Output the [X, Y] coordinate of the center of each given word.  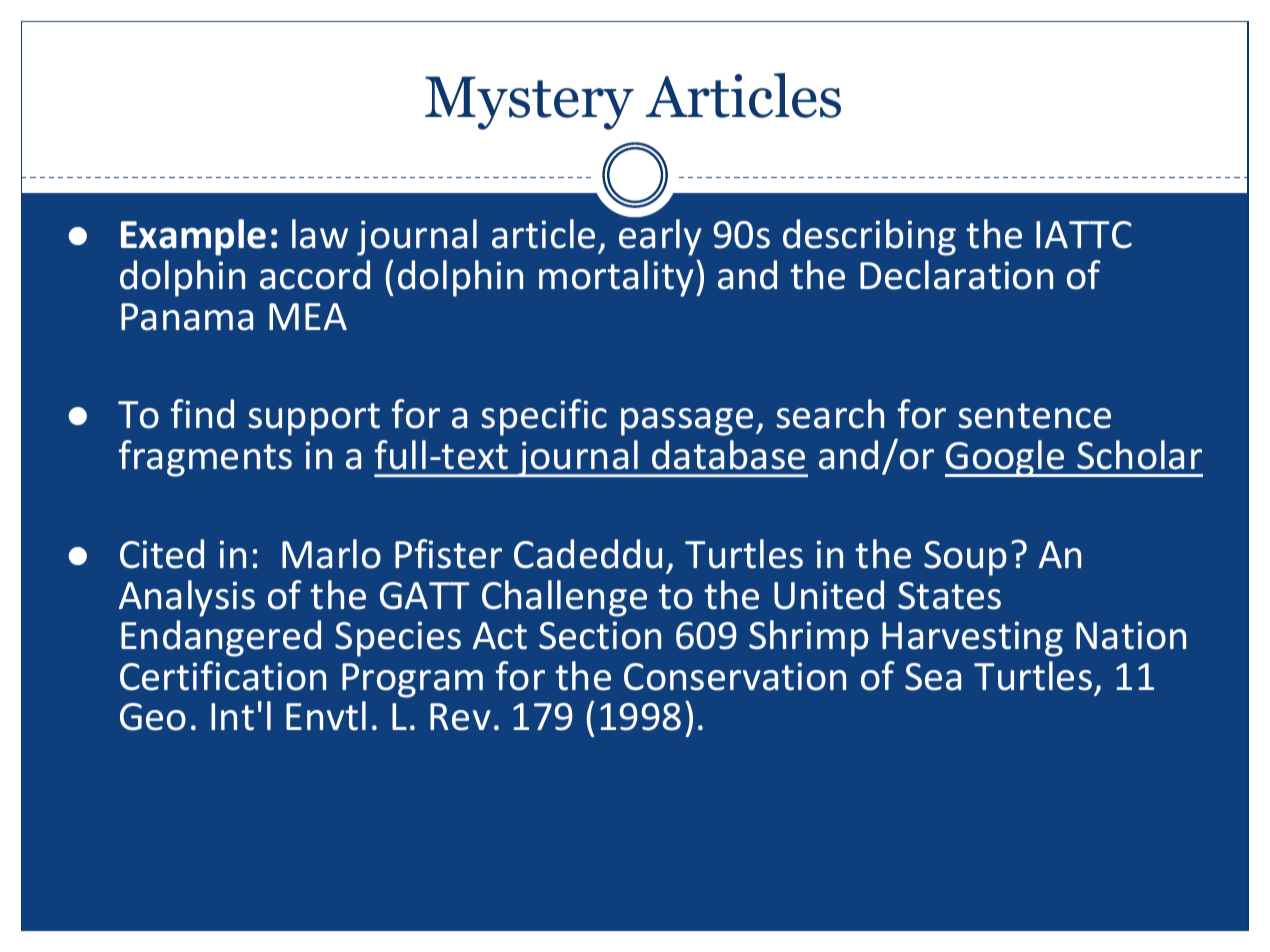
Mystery [529, 103]
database [728, 455]
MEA [308, 316]
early [660, 237]
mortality [616, 278]
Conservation [735, 676]
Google [1006, 458]
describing [869, 237]
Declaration [956, 275]
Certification [223, 676]
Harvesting [972, 639]
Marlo [331, 554]
